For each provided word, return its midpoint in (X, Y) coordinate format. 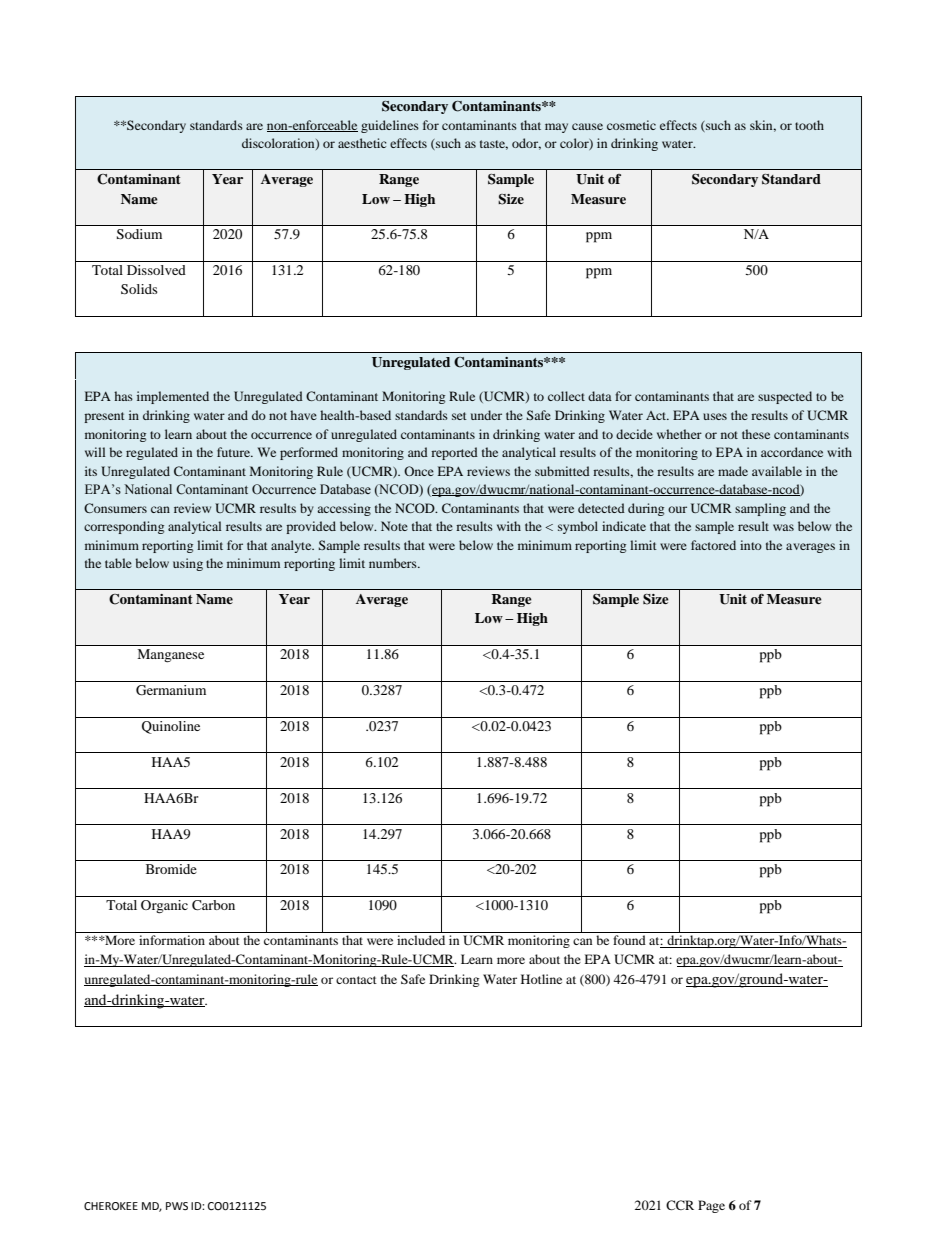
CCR (680, 1205)
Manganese (170, 656)
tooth (809, 125)
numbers (394, 563)
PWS (177, 1206)
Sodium (139, 234)
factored (713, 545)
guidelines (390, 126)
